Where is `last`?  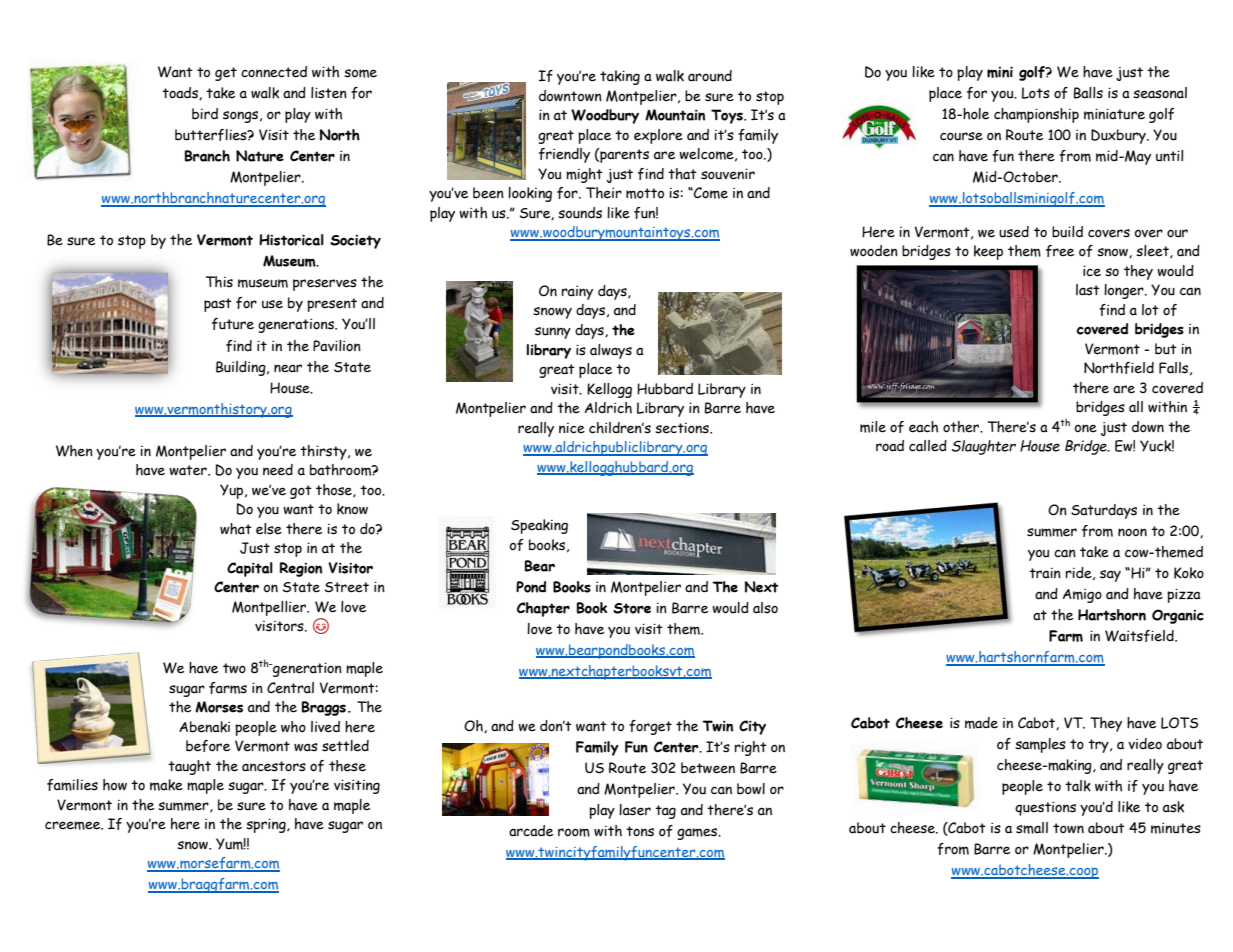
last is located at coordinates (1088, 290).
